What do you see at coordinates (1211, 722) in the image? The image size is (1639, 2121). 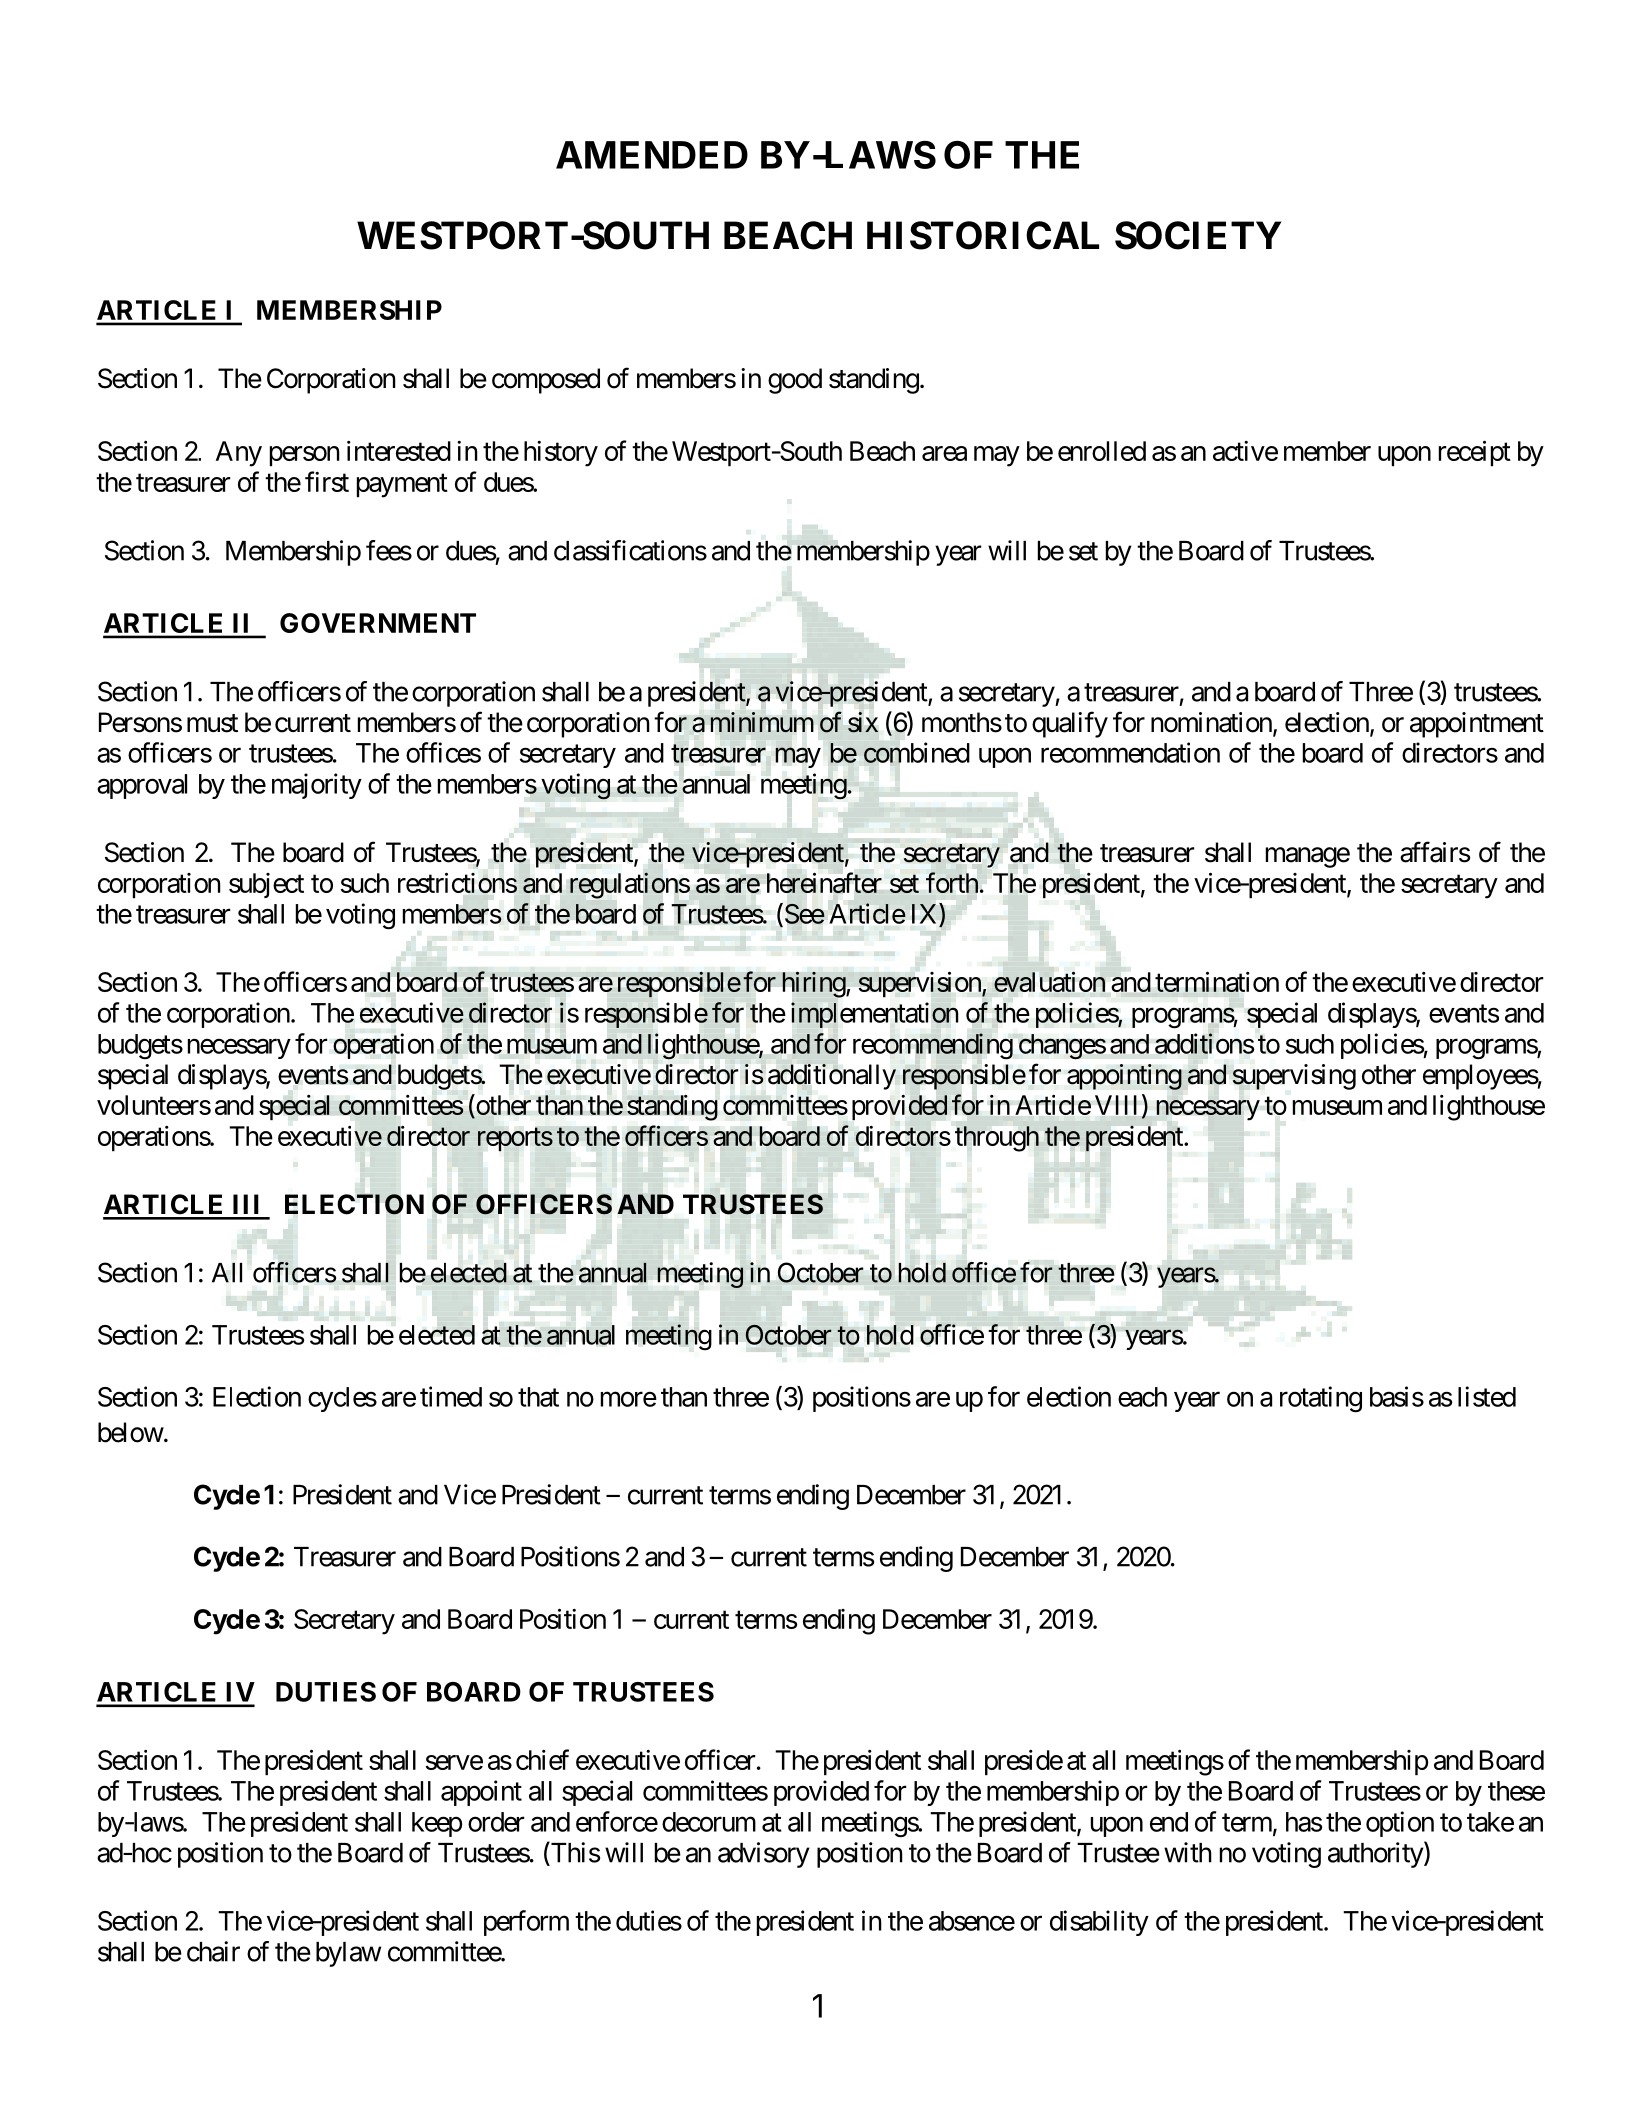 I see `nomination` at bounding box center [1211, 722].
